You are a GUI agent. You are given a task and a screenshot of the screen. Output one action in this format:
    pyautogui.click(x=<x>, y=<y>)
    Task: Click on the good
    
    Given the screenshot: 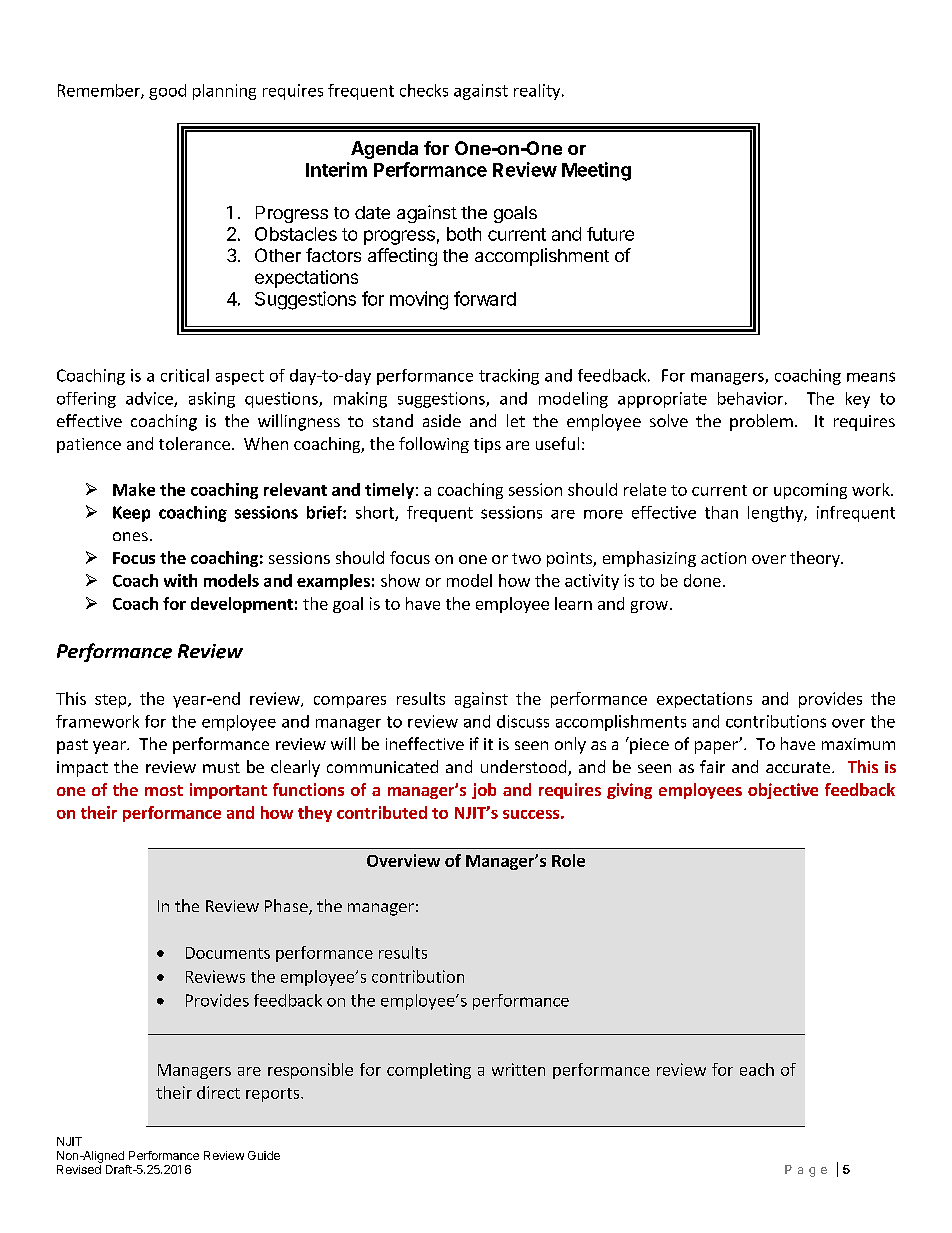 What is the action you would take?
    pyautogui.click(x=167, y=92)
